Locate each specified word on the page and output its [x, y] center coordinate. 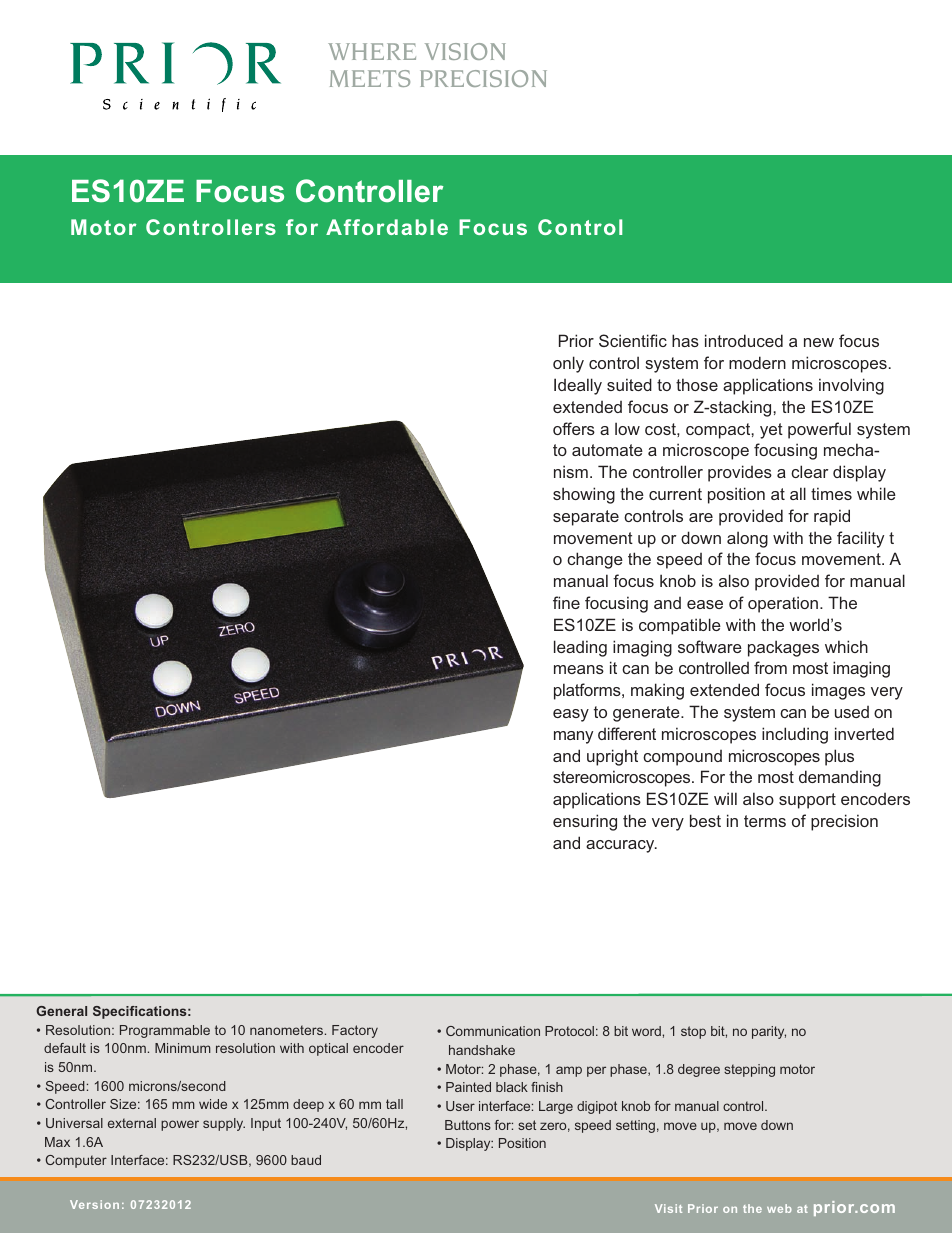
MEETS [370, 78]
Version [94, 1204]
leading [580, 648]
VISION [465, 51]
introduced [744, 340]
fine [566, 602]
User [460, 1106]
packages [783, 648]
